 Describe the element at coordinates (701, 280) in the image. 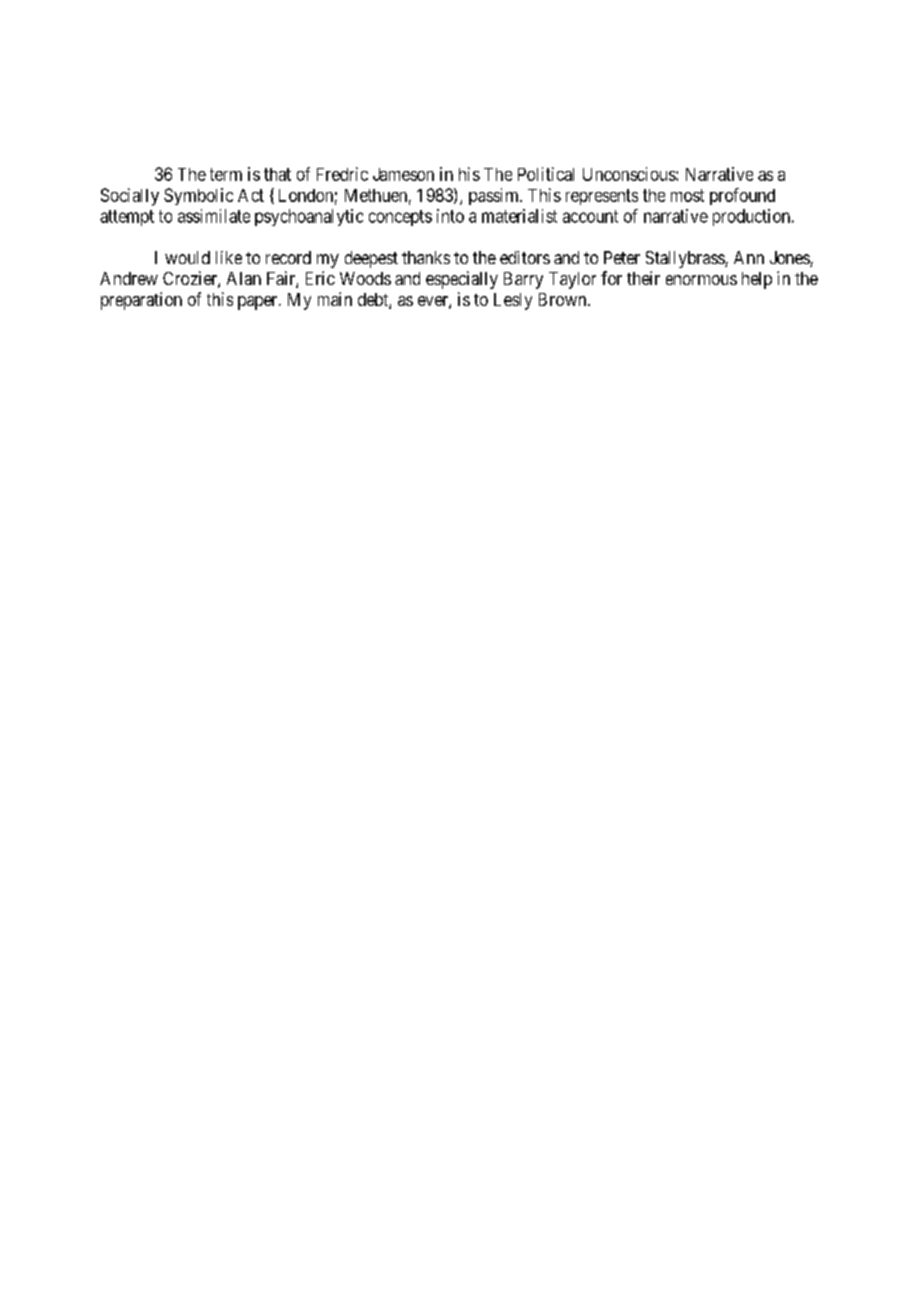

I see `enormous` at that location.
